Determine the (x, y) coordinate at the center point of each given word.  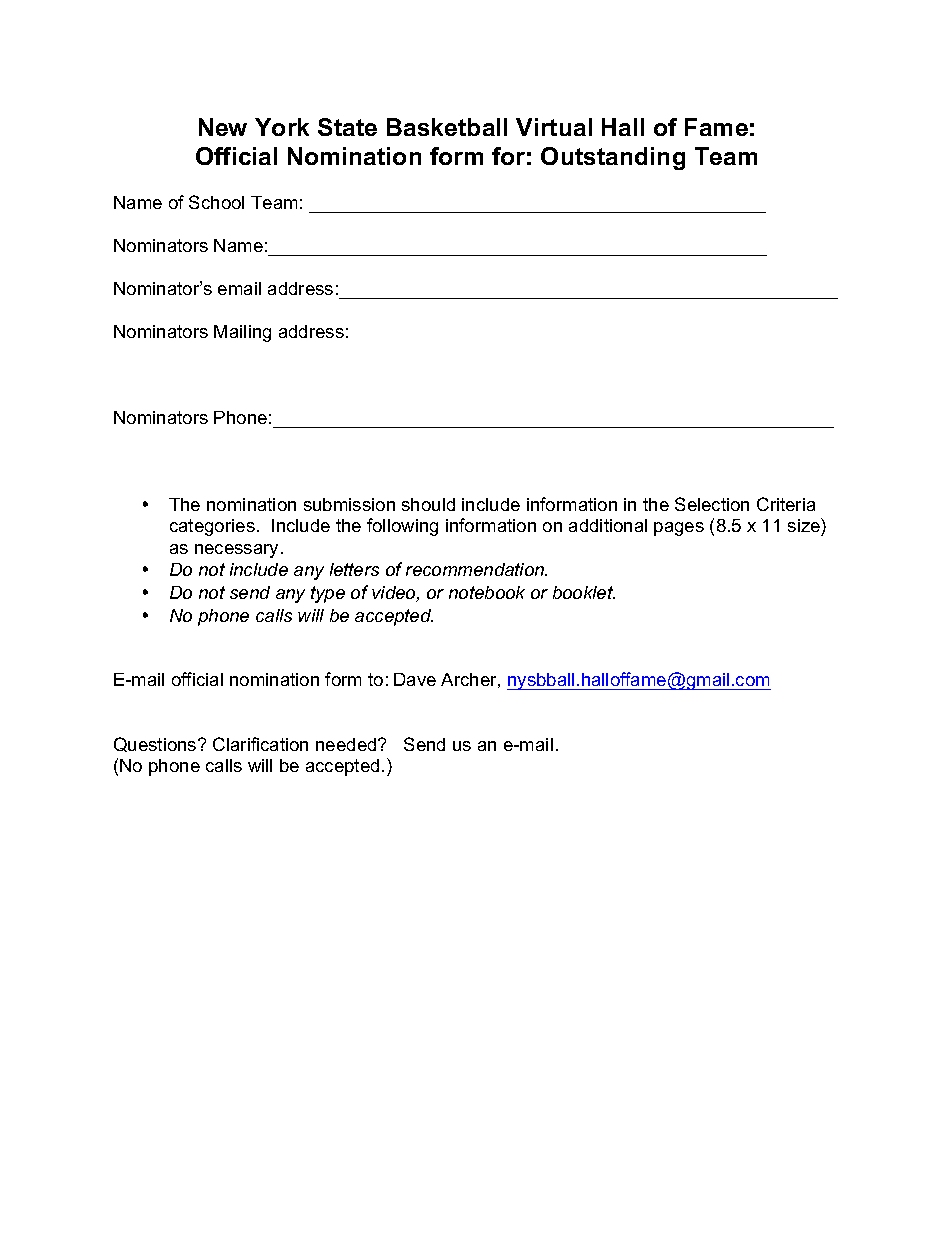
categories (212, 527)
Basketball (447, 127)
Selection (712, 504)
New (223, 127)
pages (679, 529)
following (402, 527)
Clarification (260, 744)
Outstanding (613, 158)
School (216, 202)
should (428, 504)
